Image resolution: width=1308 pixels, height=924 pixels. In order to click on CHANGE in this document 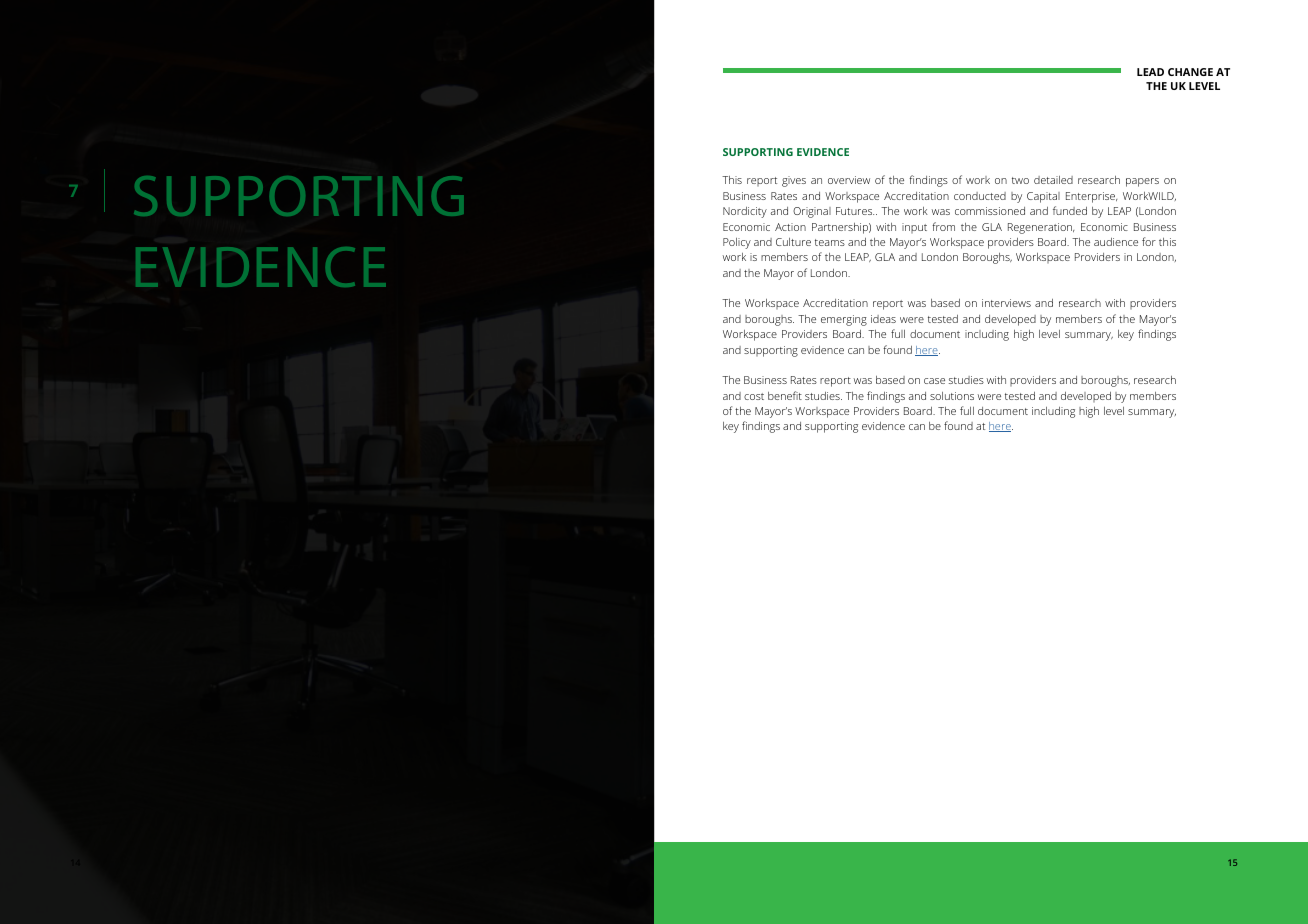, I will do `click(1190, 72)`.
